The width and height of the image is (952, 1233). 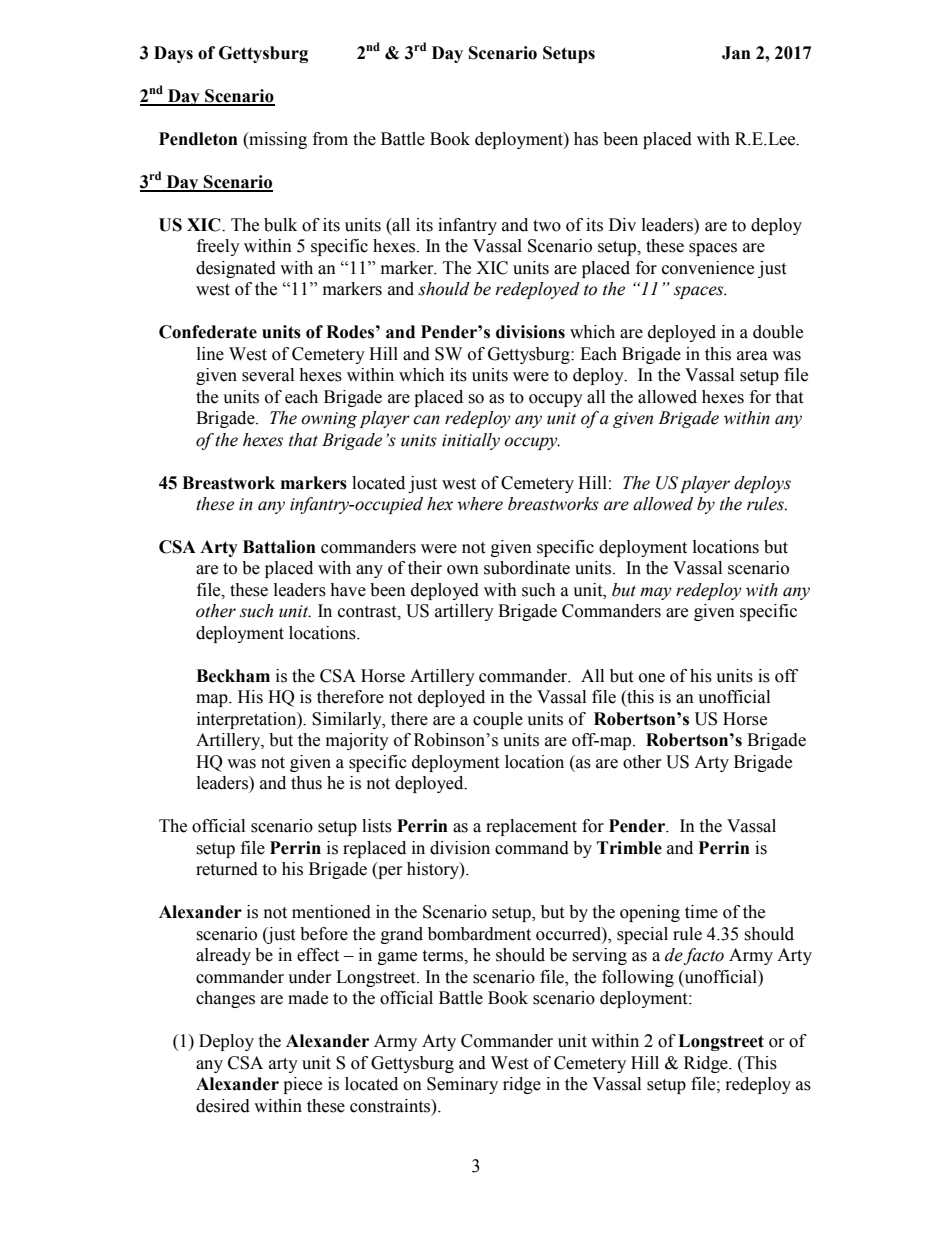 I want to click on Battalion, so click(x=279, y=547).
